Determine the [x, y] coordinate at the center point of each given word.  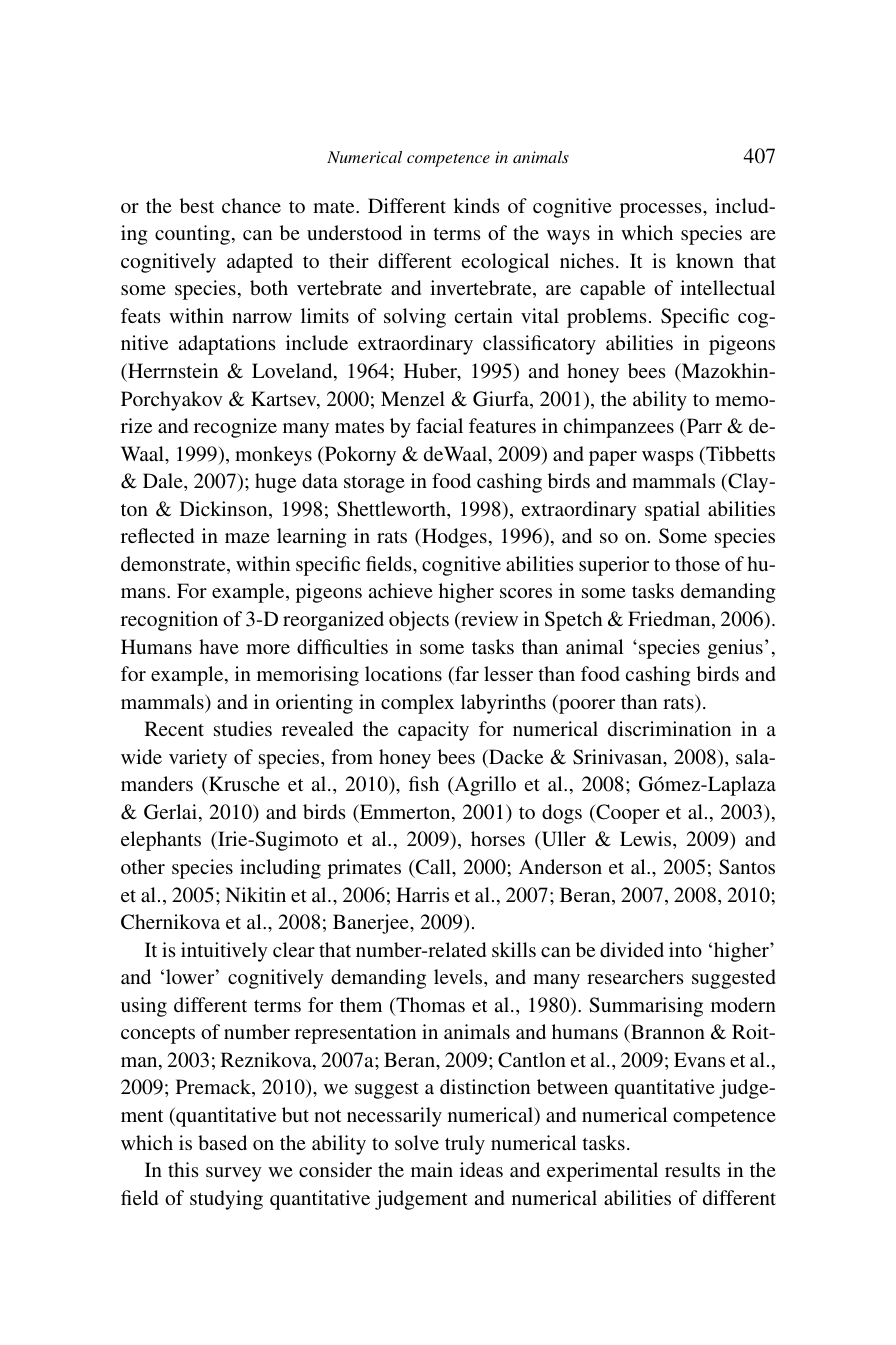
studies [243, 728]
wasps [668, 458]
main [432, 1169]
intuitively [224, 952]
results [692, 1169]
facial [439, 425]
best [197, 205]
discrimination [669, 728]
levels [459, 976]
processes [662, 210]
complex [417, 704]
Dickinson [225, 510]
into [685, 949]
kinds [477, 205]
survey [234, 1174]
